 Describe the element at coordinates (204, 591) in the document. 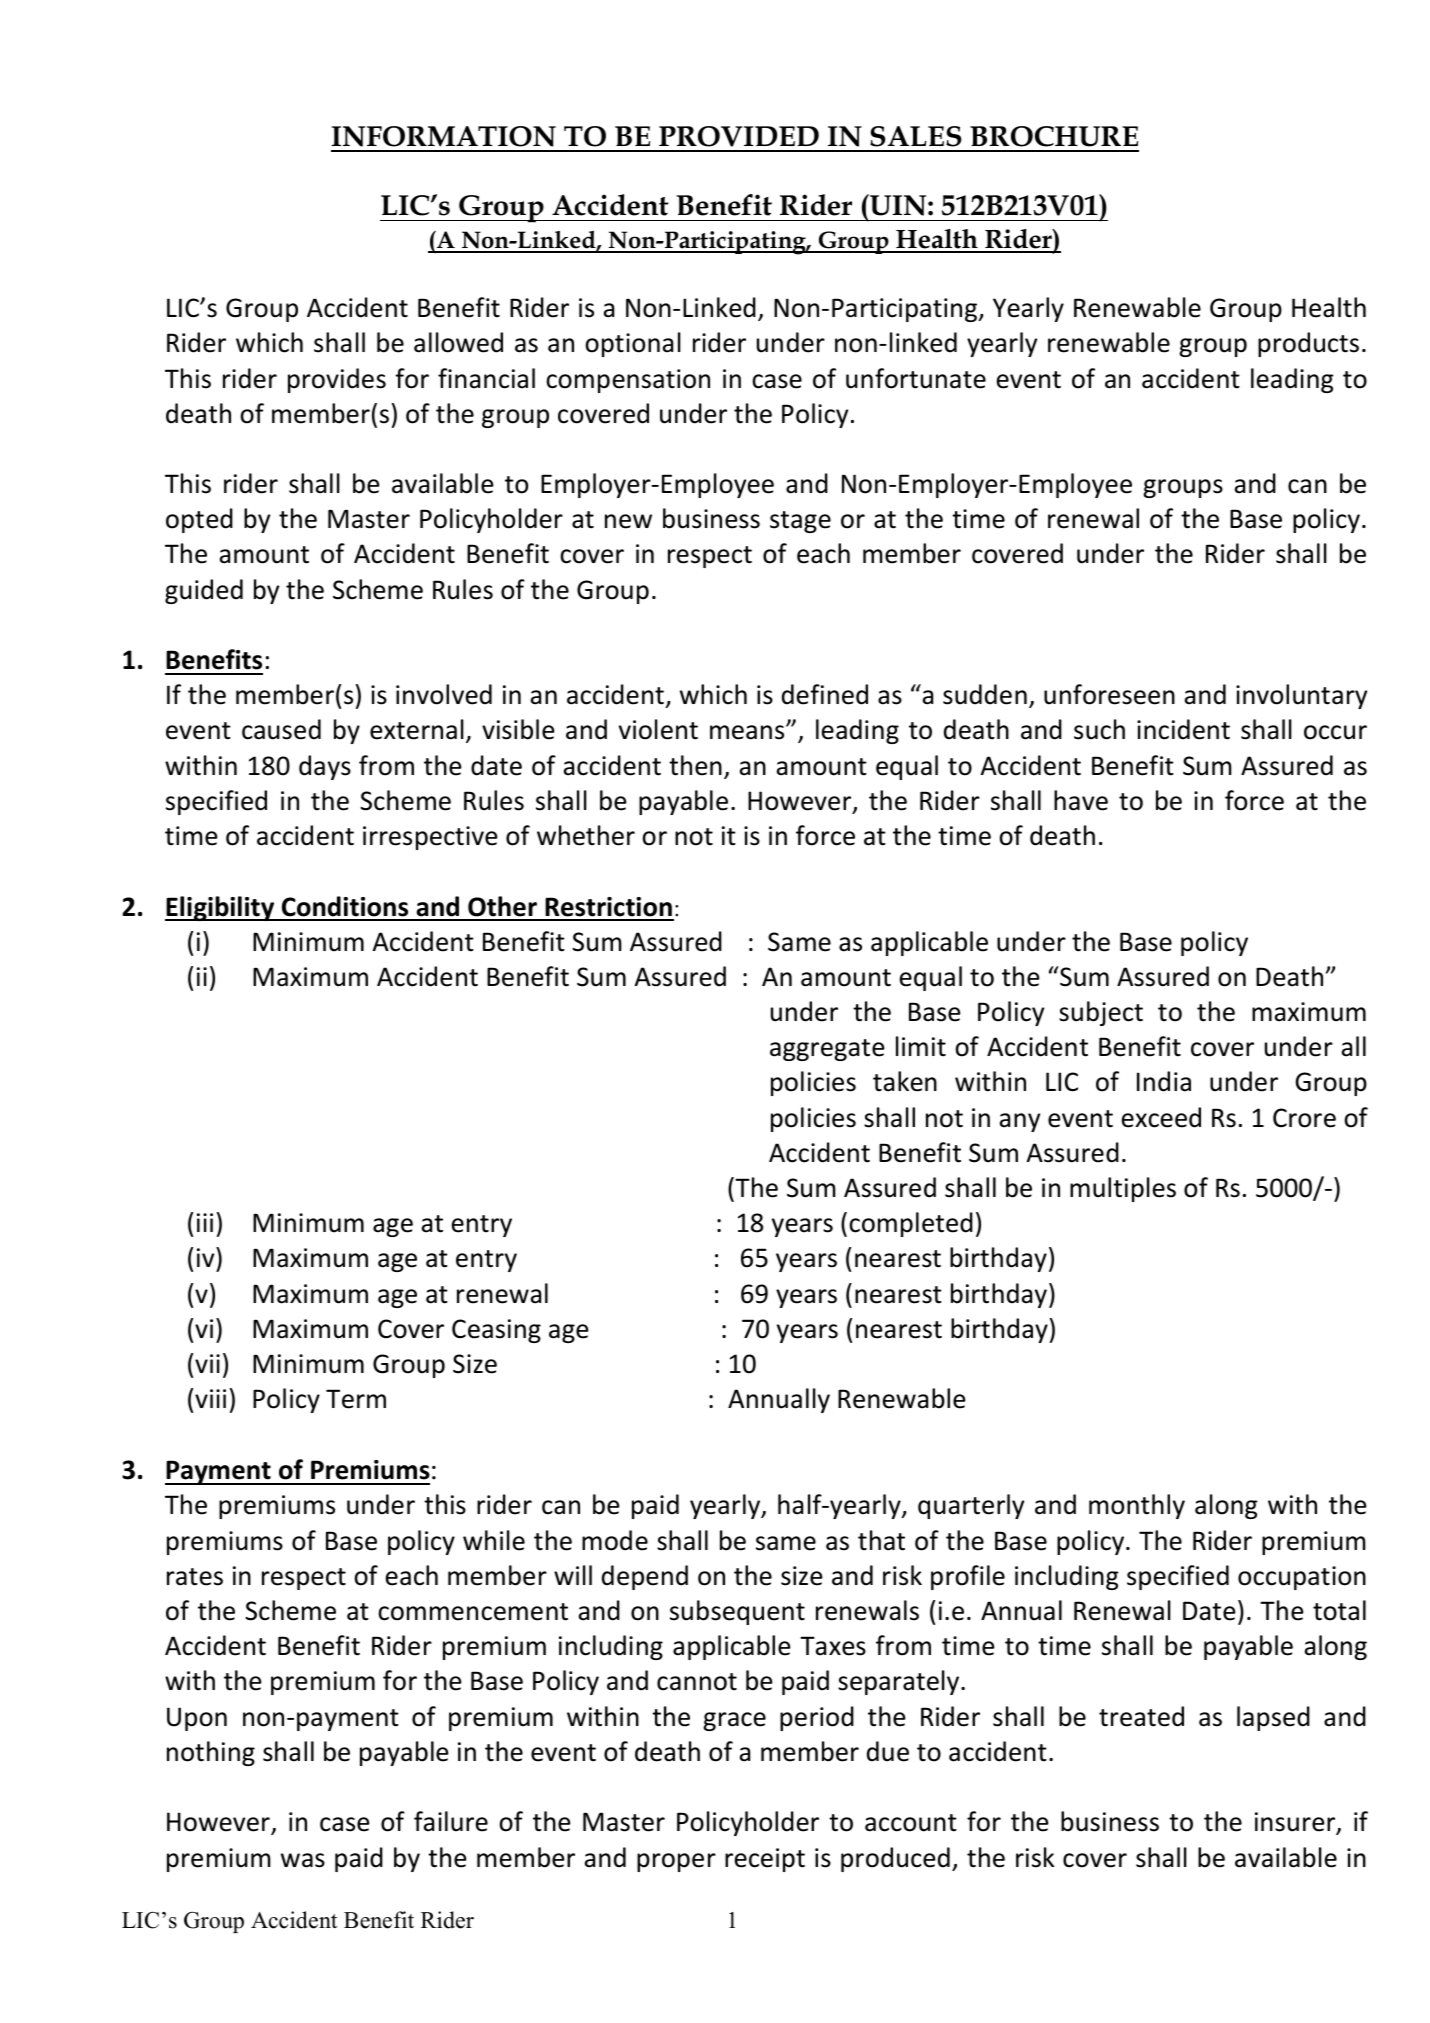

I see `guided` at that location.
